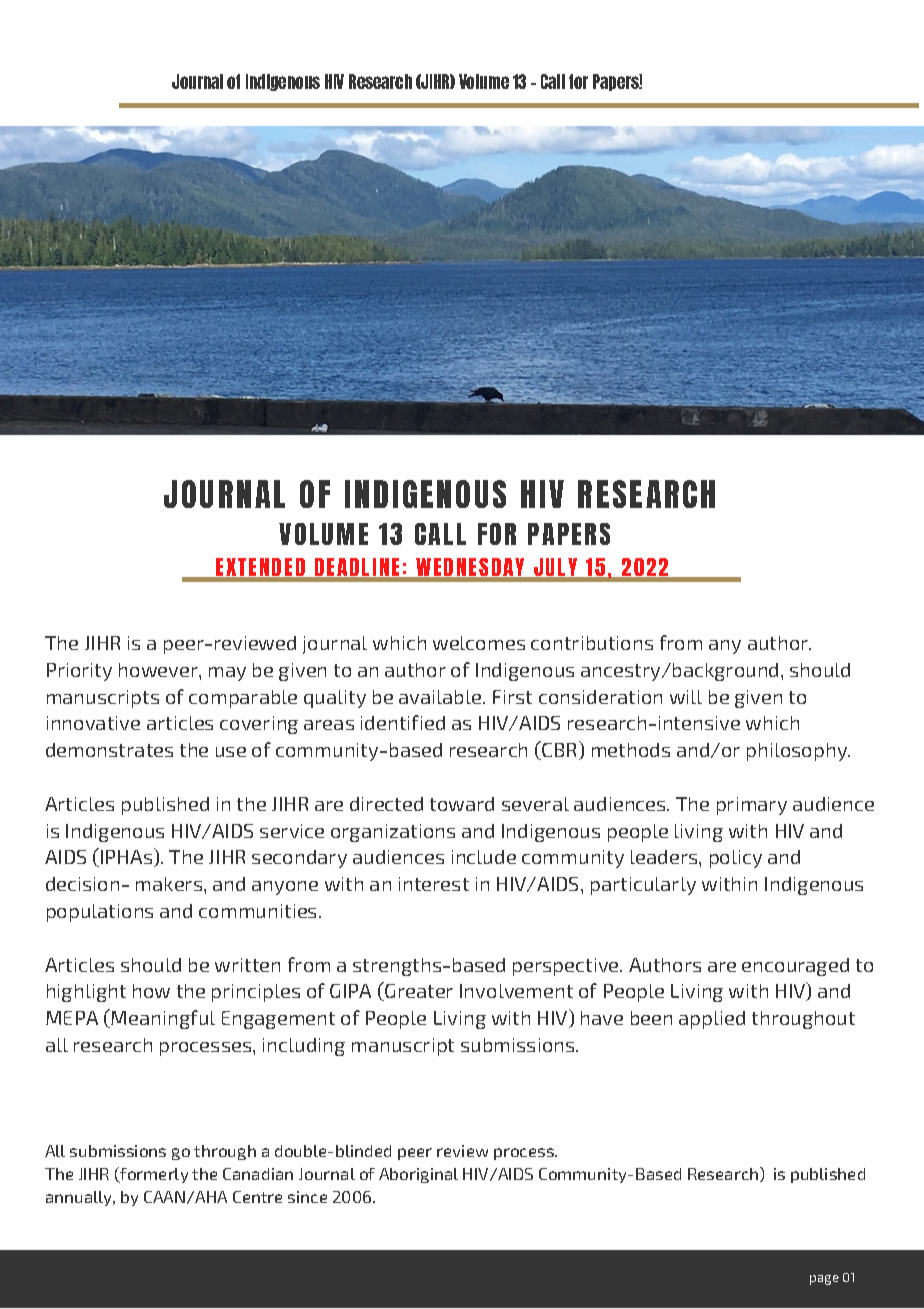 The height and width of the screenshot is (1309, 924). Describe the element at coordinates (479, 643) in the screenshot. I see `welcomes` at that location.
